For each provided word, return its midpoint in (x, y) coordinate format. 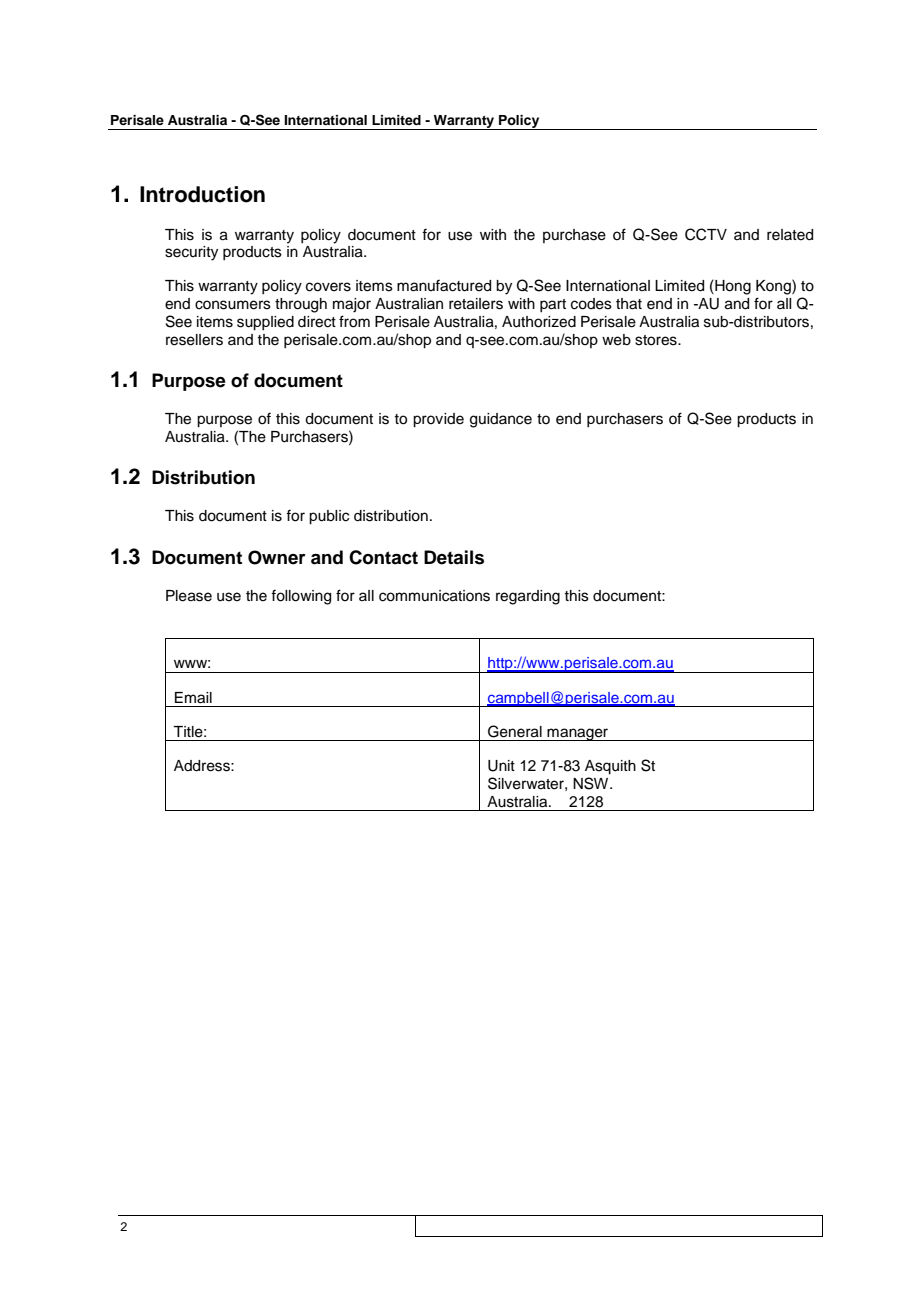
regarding (528, 597)
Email (193, 698)
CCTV (706, 234)
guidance (501, 420)
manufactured (444, 285)
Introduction (202, 194)
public (329, 517)
